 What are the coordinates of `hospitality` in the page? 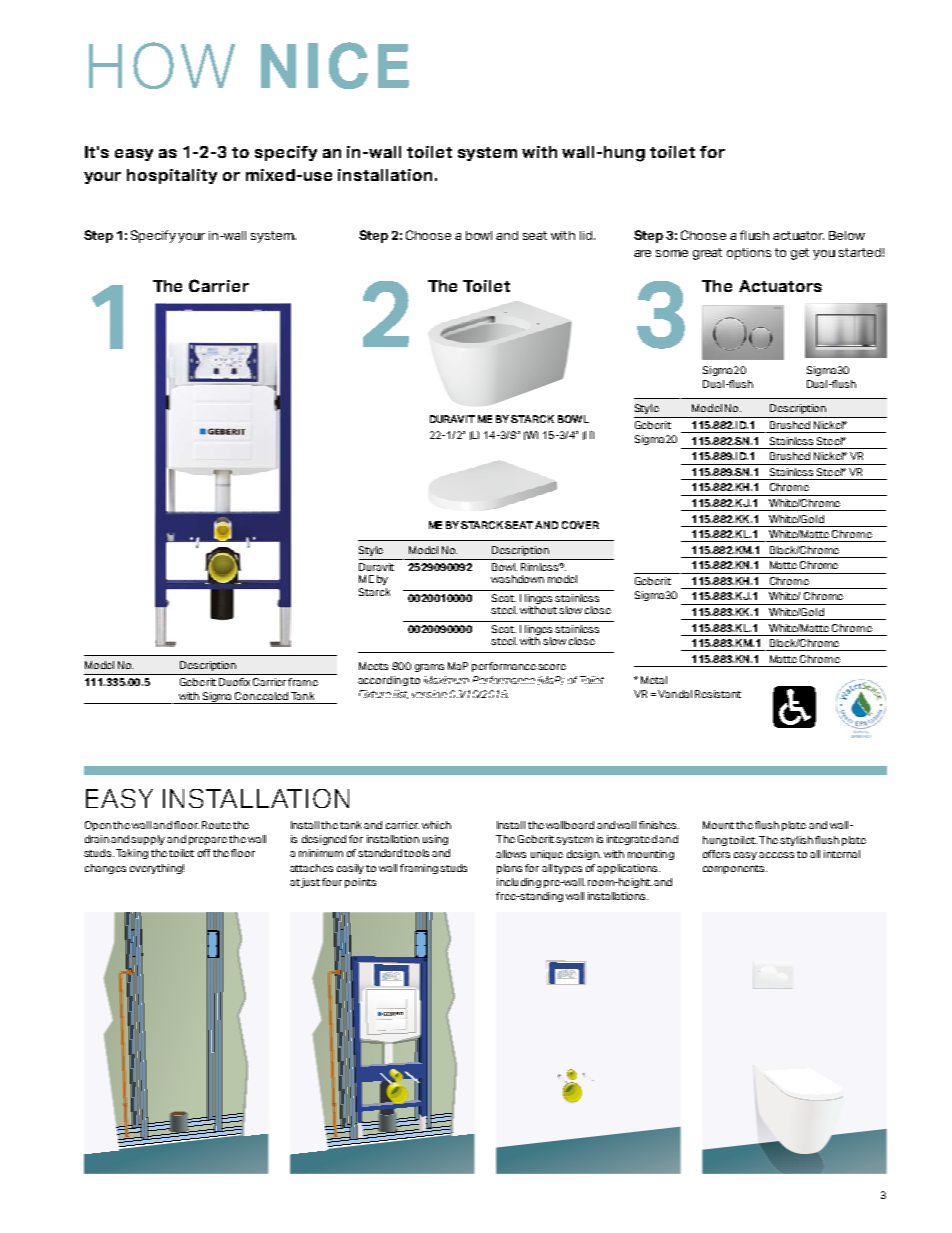 It's located at (172, 176).
